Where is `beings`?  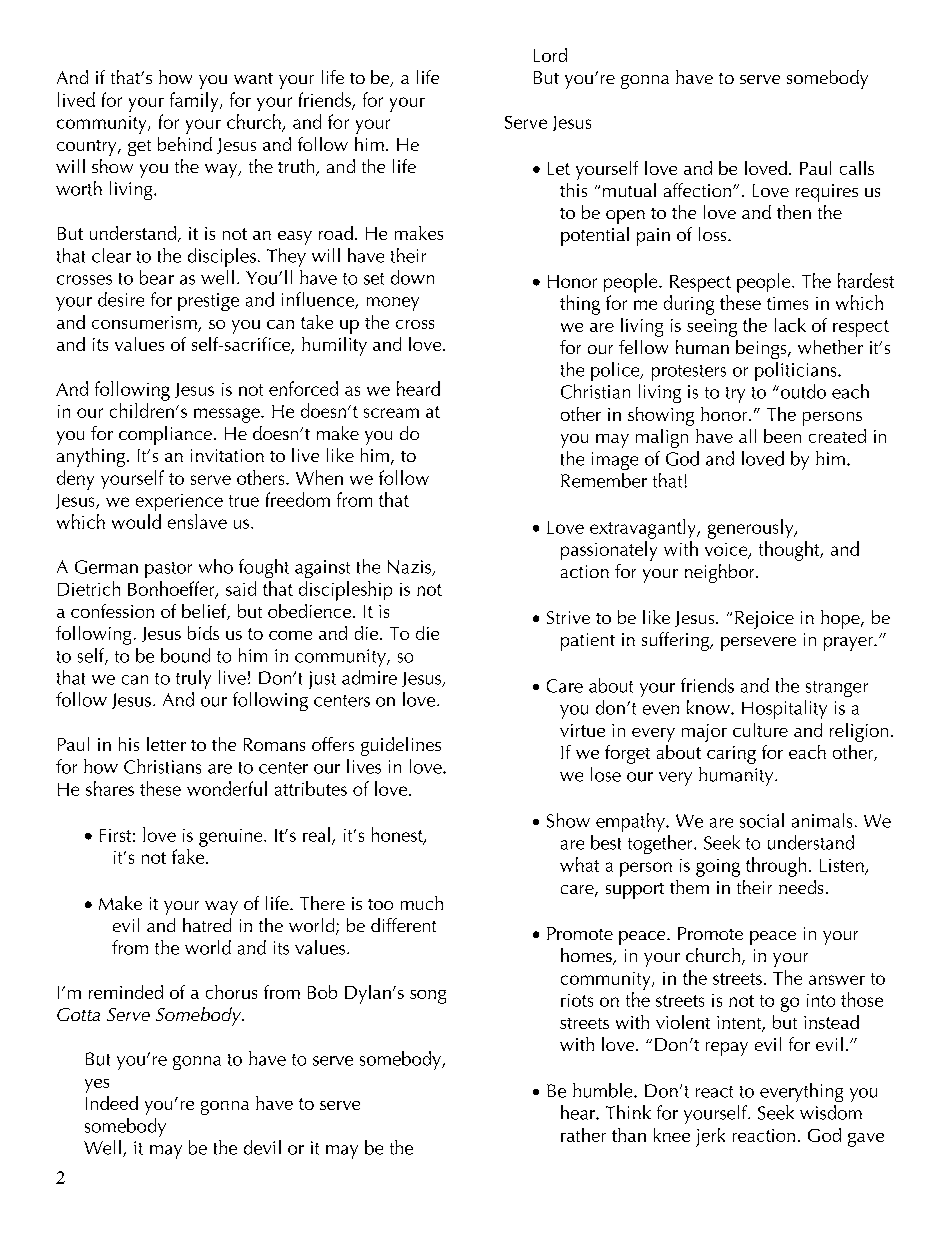 beings is located at coordinates (762, 349).
